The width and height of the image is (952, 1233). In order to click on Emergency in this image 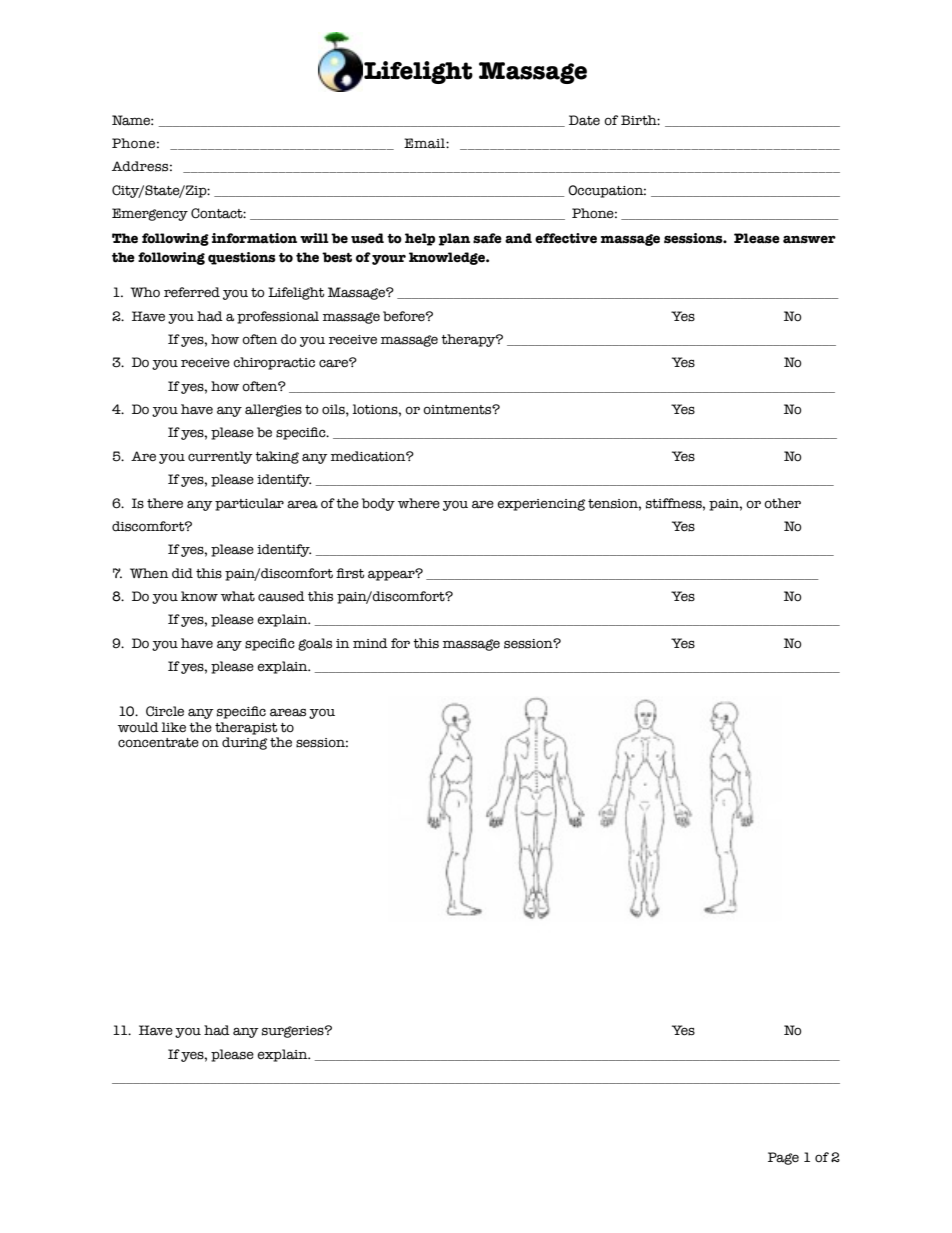, I will do `click(150, 214)`.
